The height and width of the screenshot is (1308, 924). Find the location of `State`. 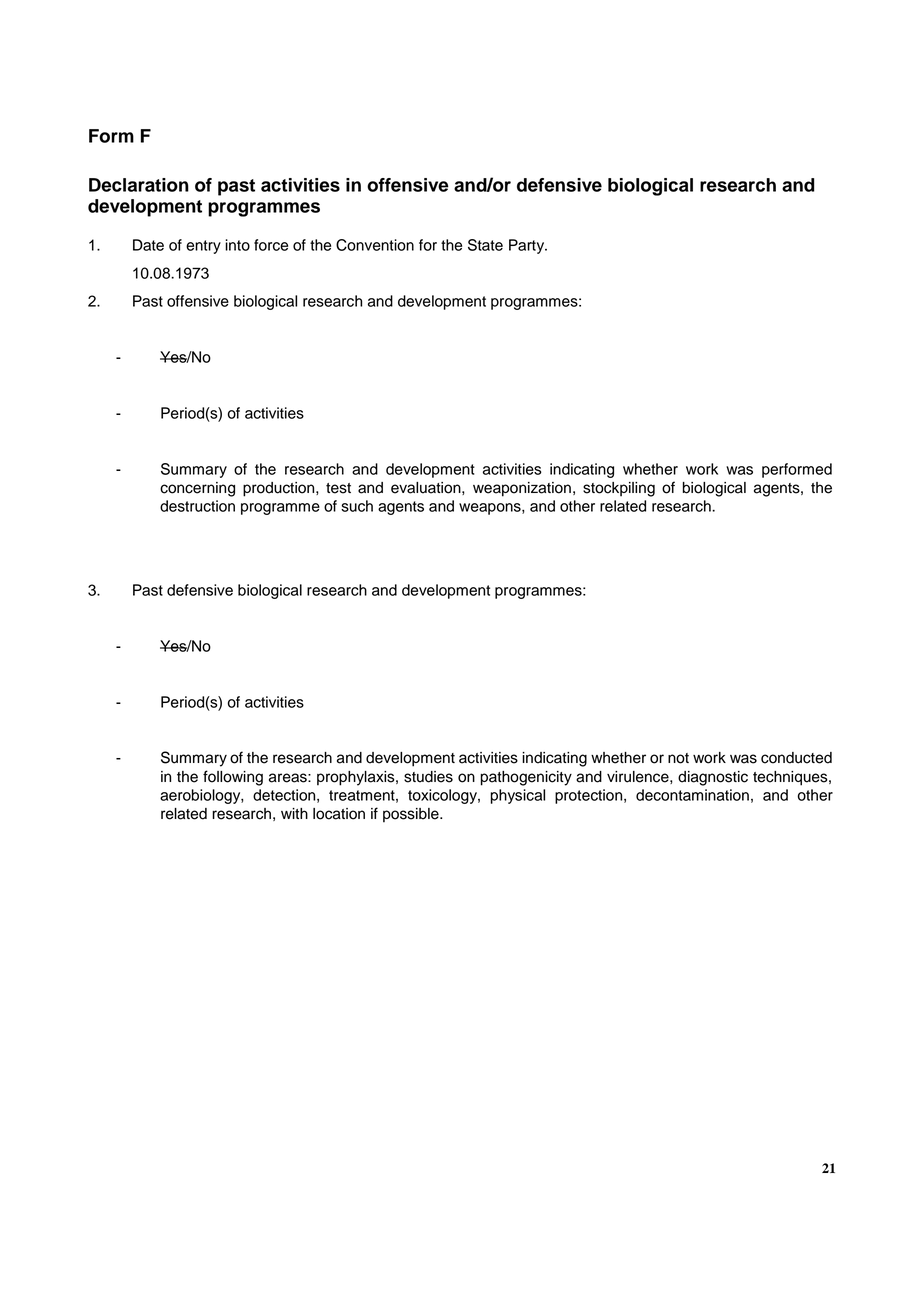

State is located at coordinates (485, 245).
